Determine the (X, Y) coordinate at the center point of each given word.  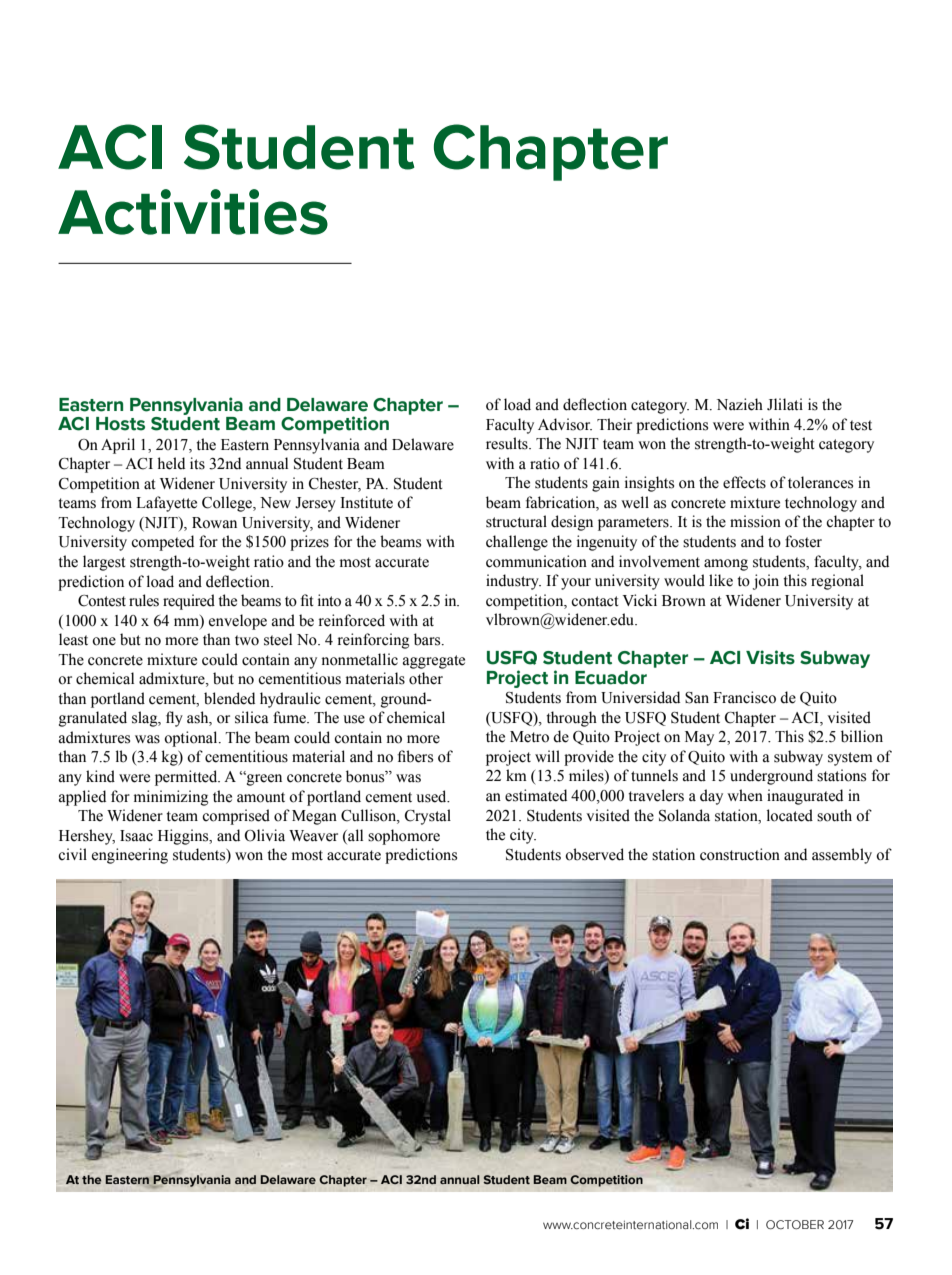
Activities (193, 212)
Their (614, 424)
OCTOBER (795, 1225)
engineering (130, 856)
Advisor (565, 424)
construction (740, 854)
